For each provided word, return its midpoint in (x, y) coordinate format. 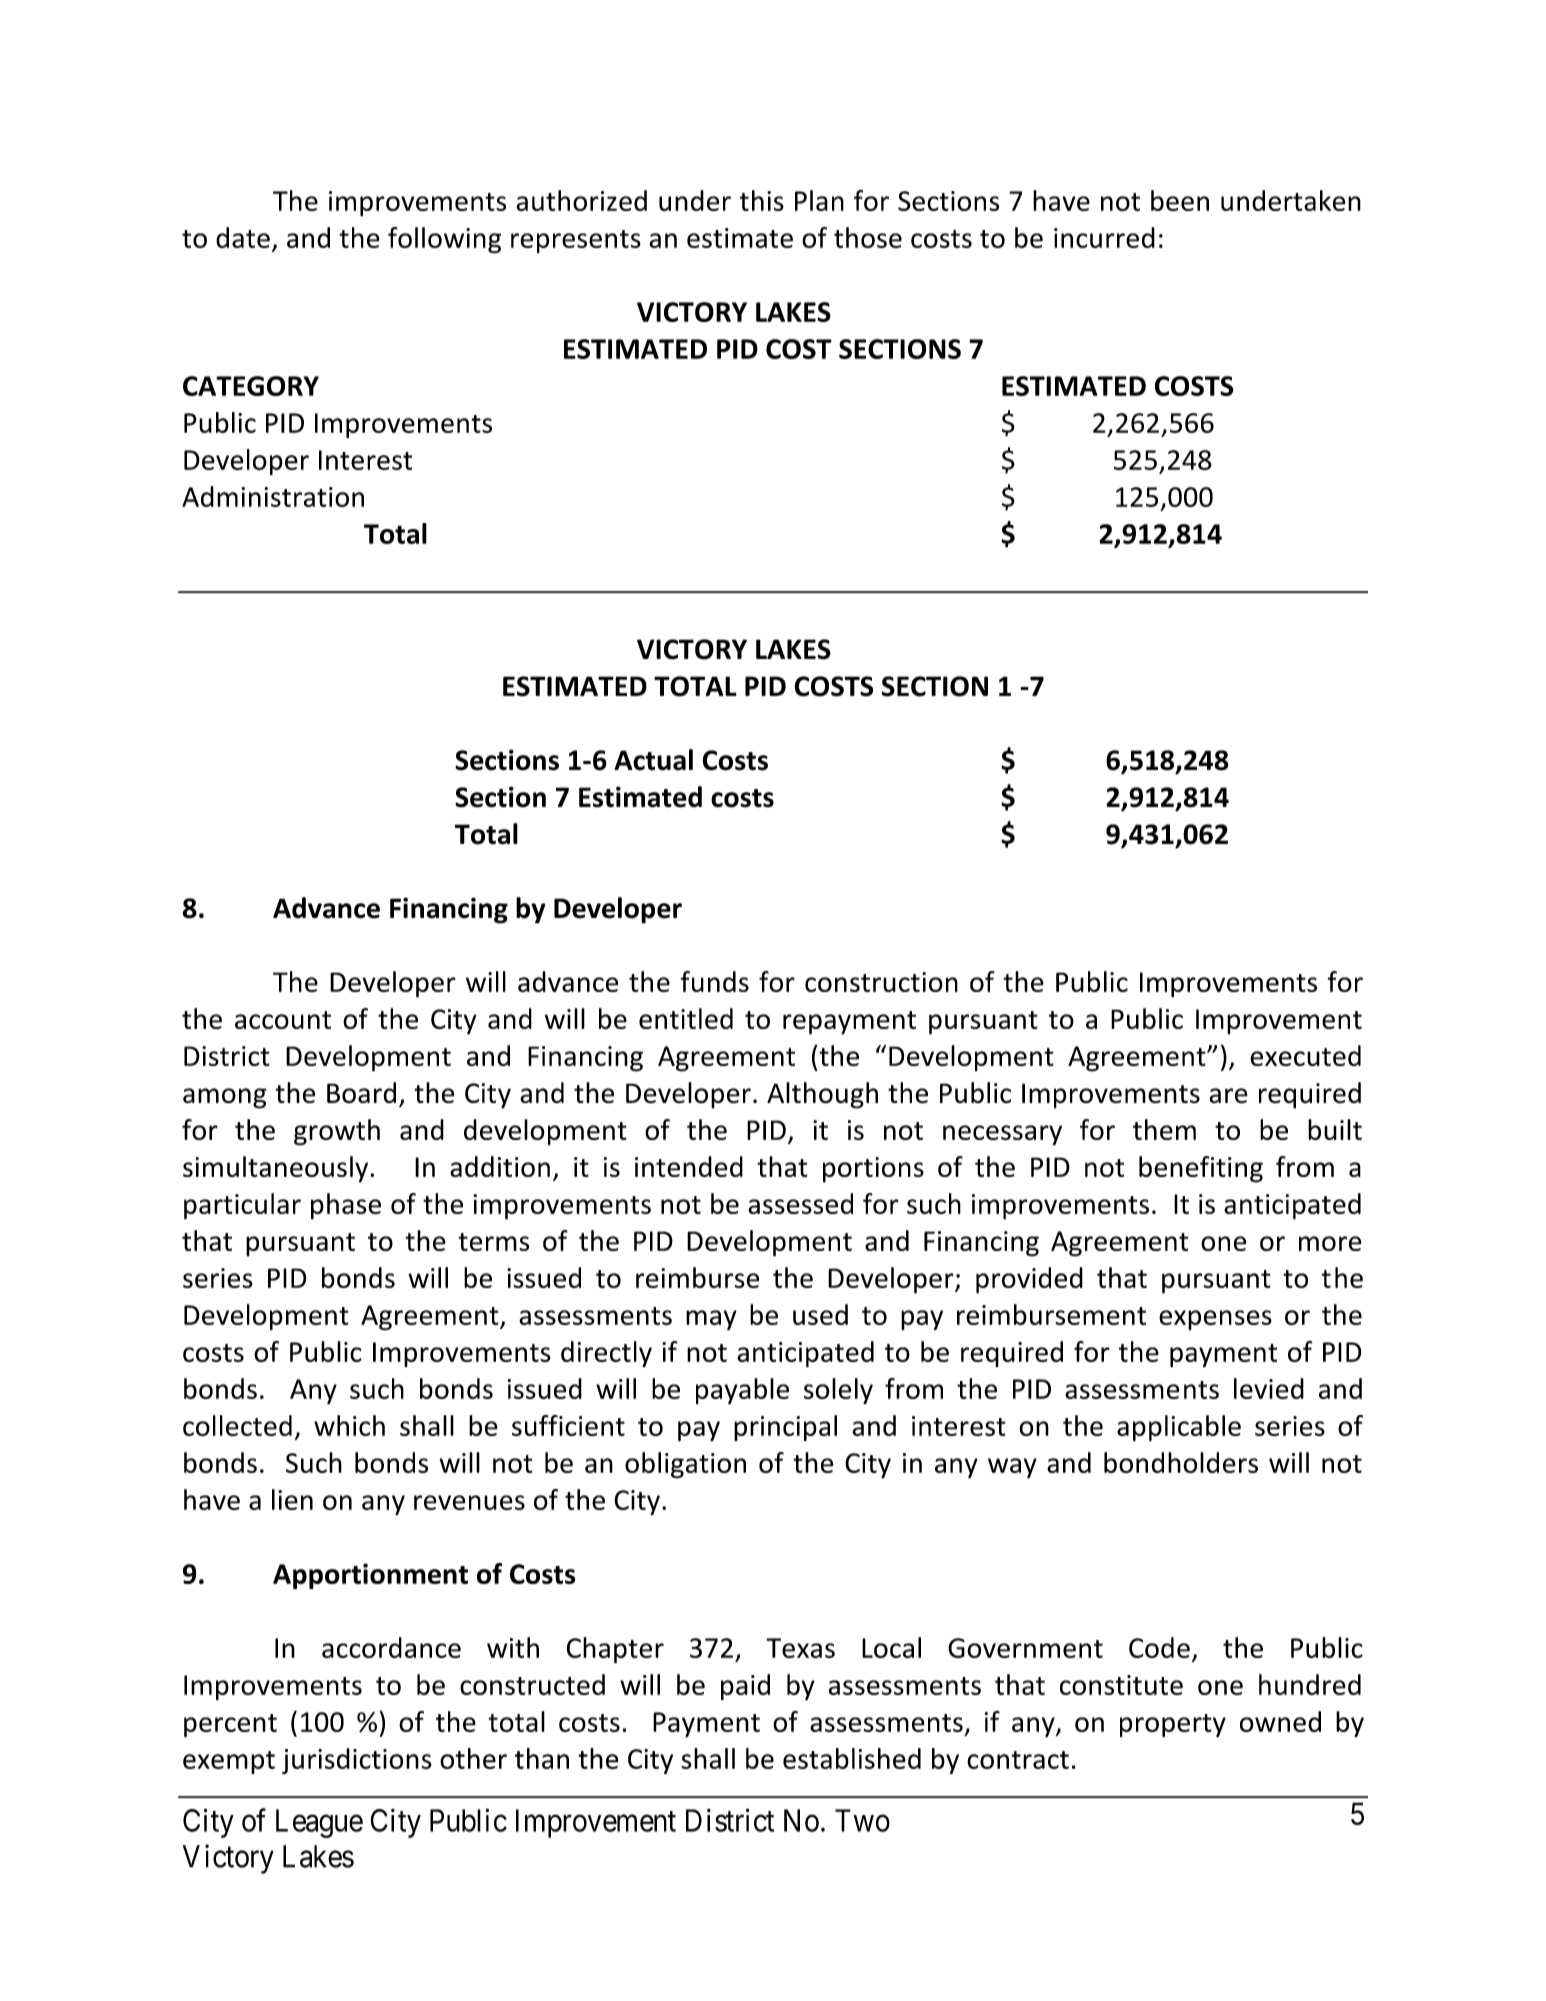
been (1180, 200)
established (852, 1758)
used (820, 1314)
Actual (653, 760)
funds (715, 981)
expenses (1215, 1320)
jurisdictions (357, 1761)
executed (1305, 1055)
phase (346, 1206)
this (762, 200)
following (444, 240)
